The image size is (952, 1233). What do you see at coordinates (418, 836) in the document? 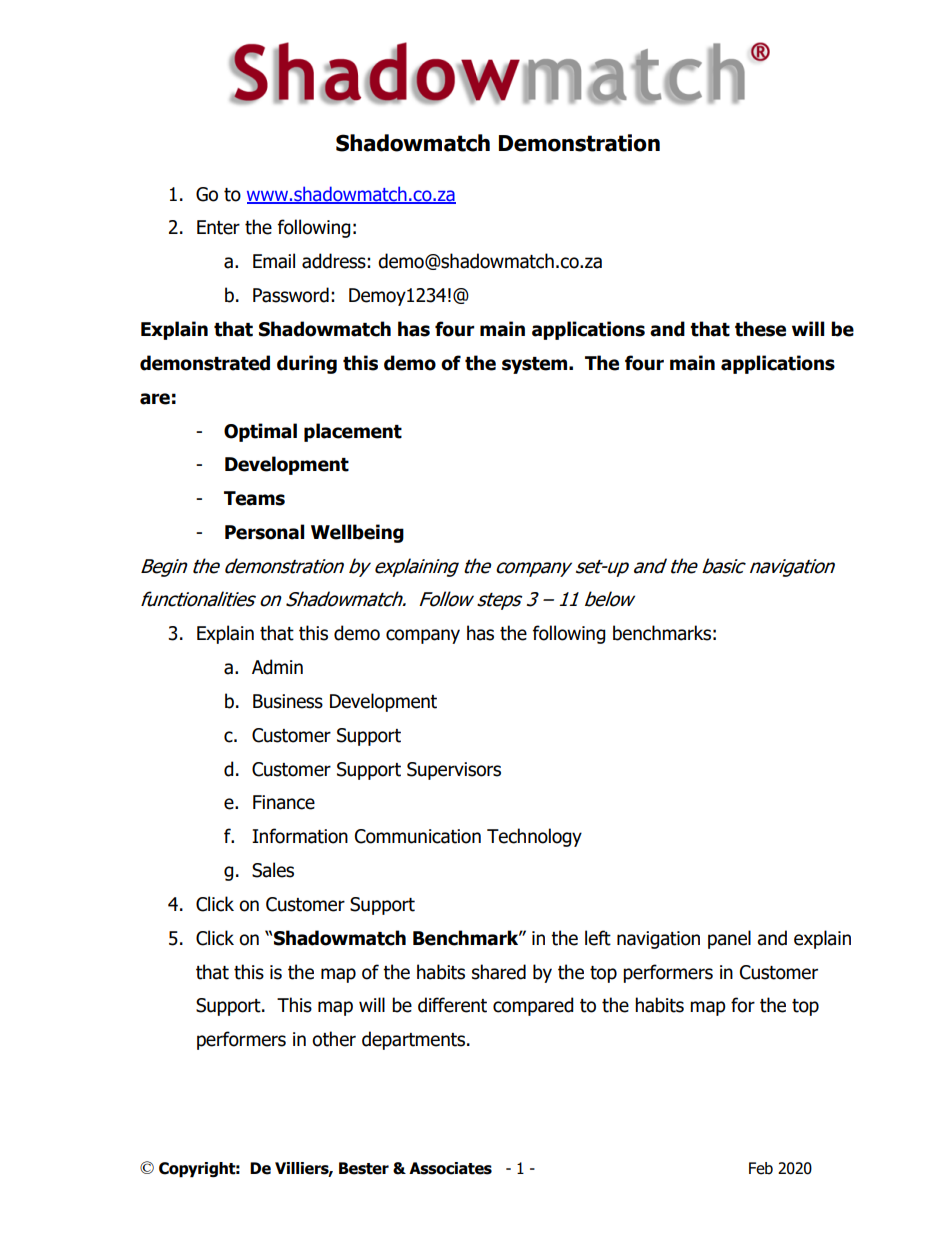
I see `Communication` at bounding box center [418, 836].
